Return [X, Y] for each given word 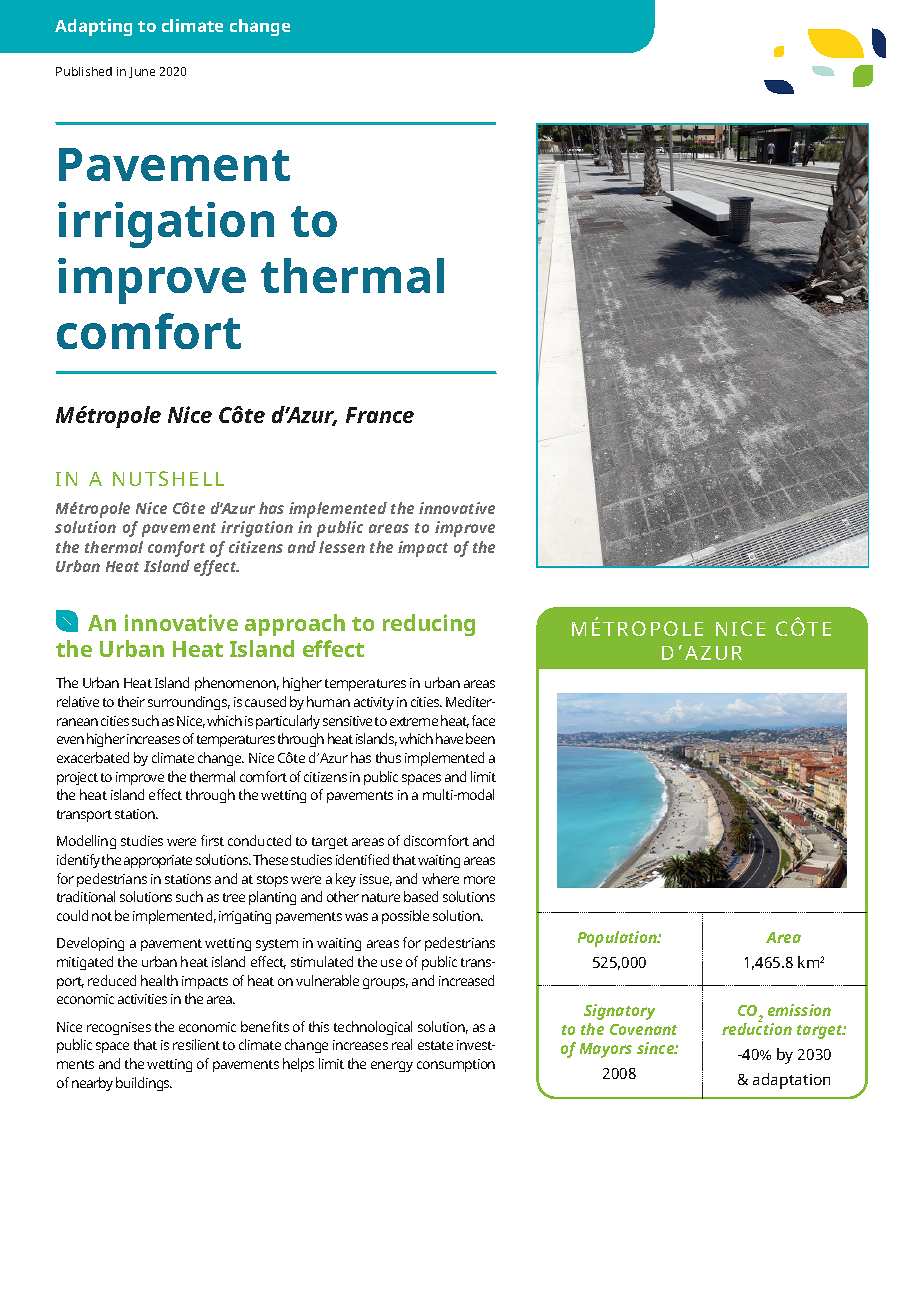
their [131, 701]
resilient [196, 1044]
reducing [429, 625]
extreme [414, 721]
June [142, 72]
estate [435, 1045]
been [480, 738]
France [380, 415]
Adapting [93, 27]
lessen [342, 547]
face [483, 720]
